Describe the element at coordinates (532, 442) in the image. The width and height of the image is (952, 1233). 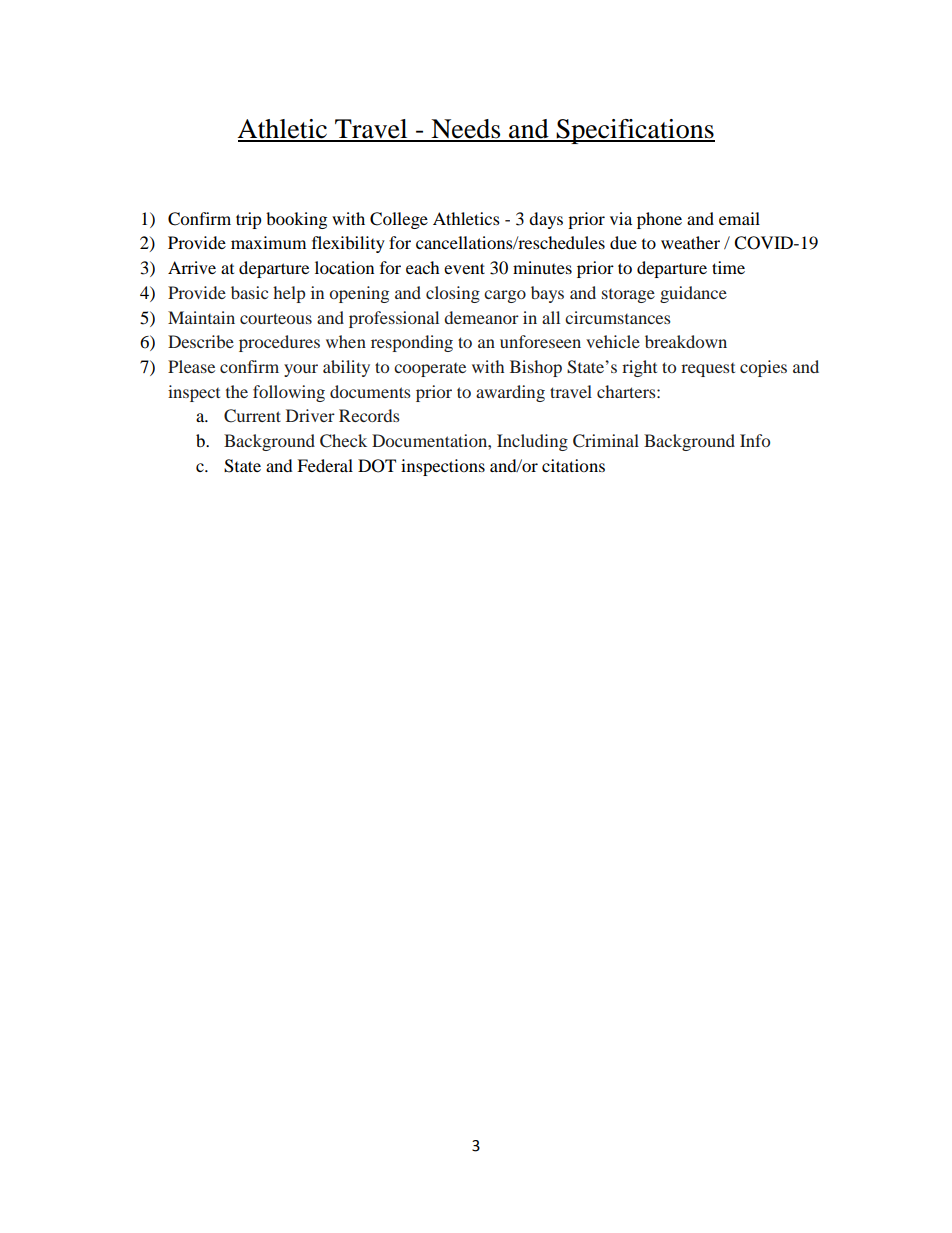
I see `Including` at that location.
